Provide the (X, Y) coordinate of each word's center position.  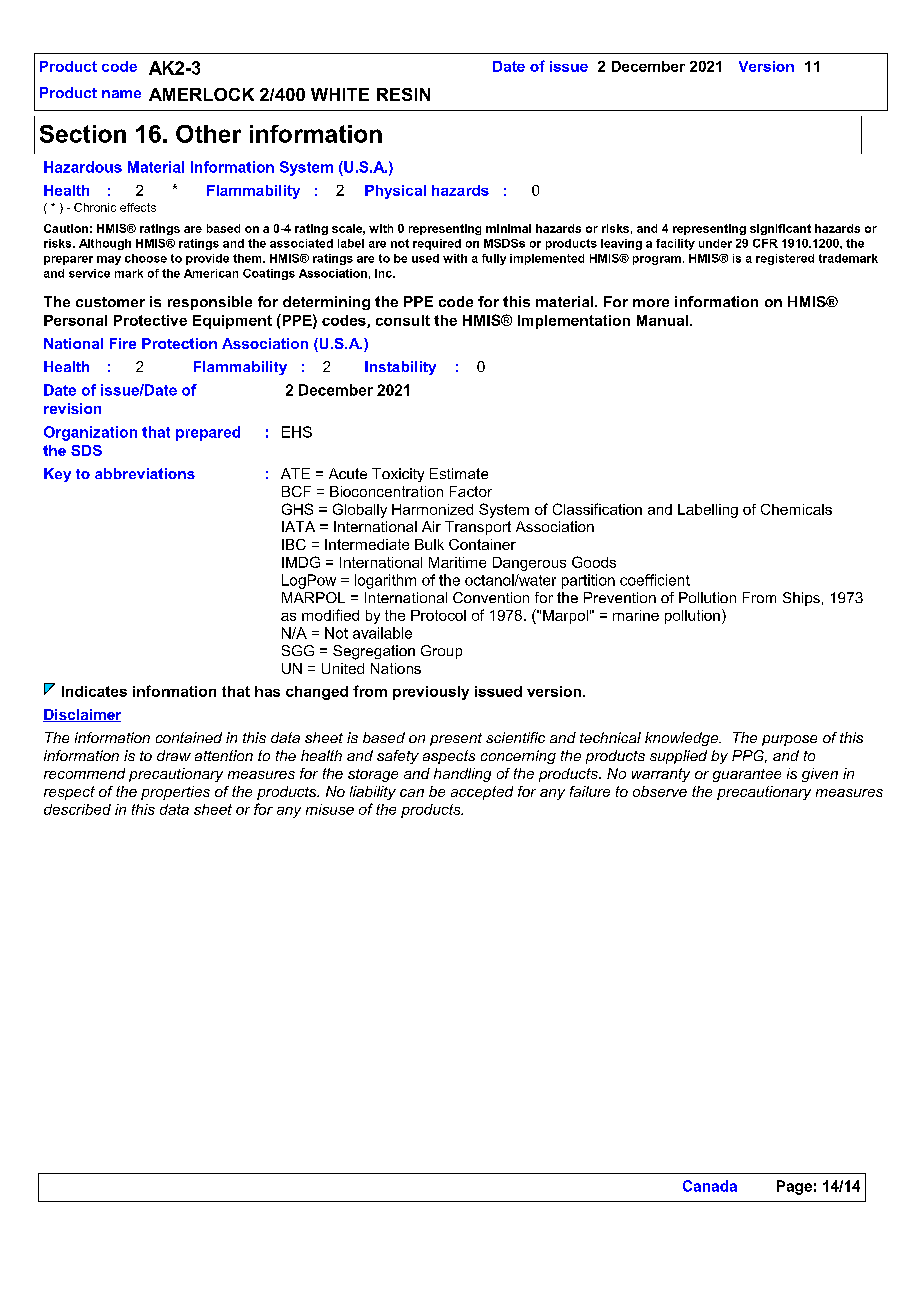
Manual (662, 320)
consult (403, 320)
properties (175, 793)
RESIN (403, 94)
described (77, 809)
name (121, 94)
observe (660, 791)
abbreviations (145, 473)
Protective (150, 320)
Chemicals (796, 509)
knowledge (682, 739)
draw (174, 755)
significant (780, 229)
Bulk (429, 544)
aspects (449, 757)
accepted (482, 793)
